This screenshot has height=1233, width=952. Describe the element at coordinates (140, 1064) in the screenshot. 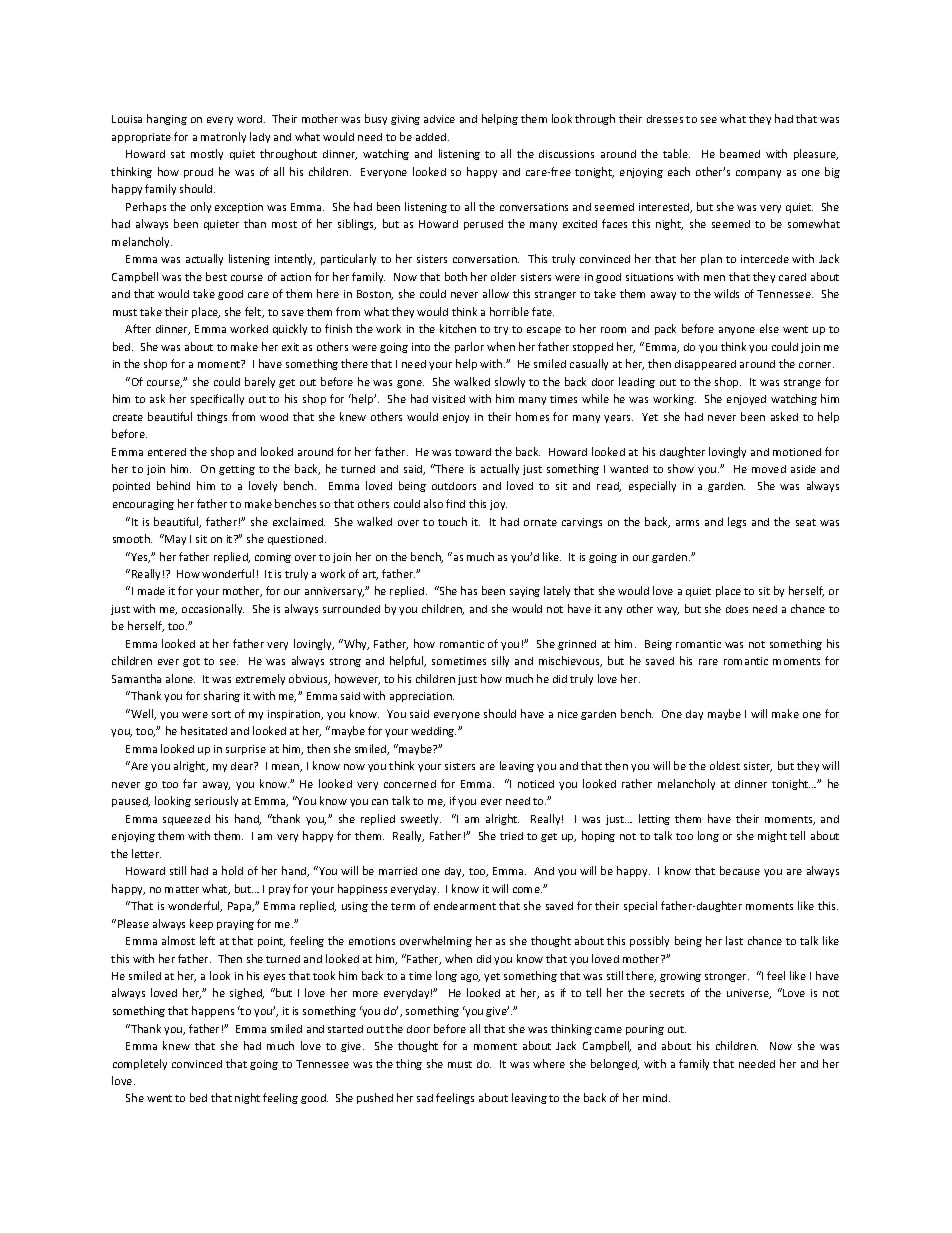

I see `completely` at that location.
